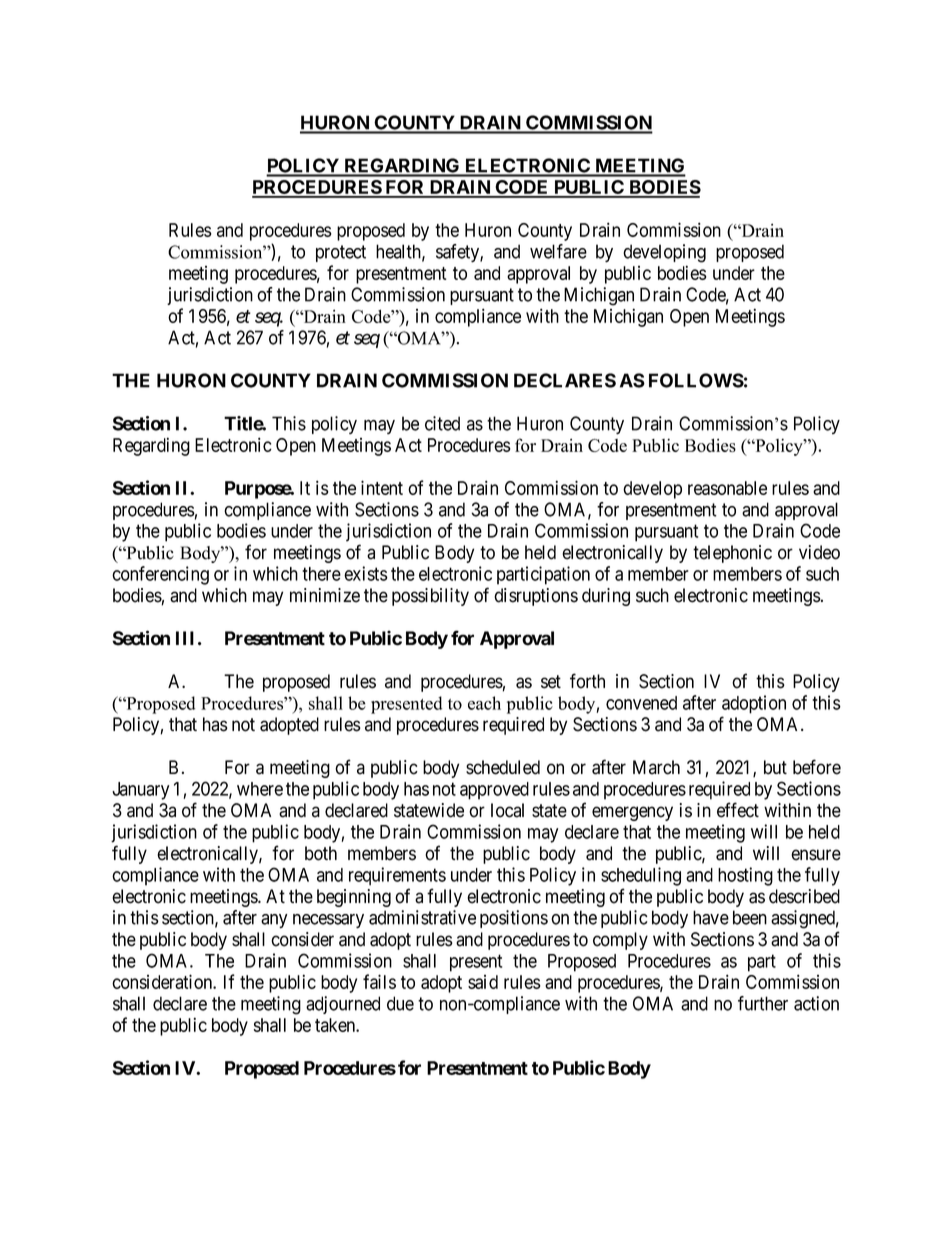 The image size is (952, 1233). What do you see at coordinates (382, 487) in the page?
I see `intent` at bounding box center [382, 487].
